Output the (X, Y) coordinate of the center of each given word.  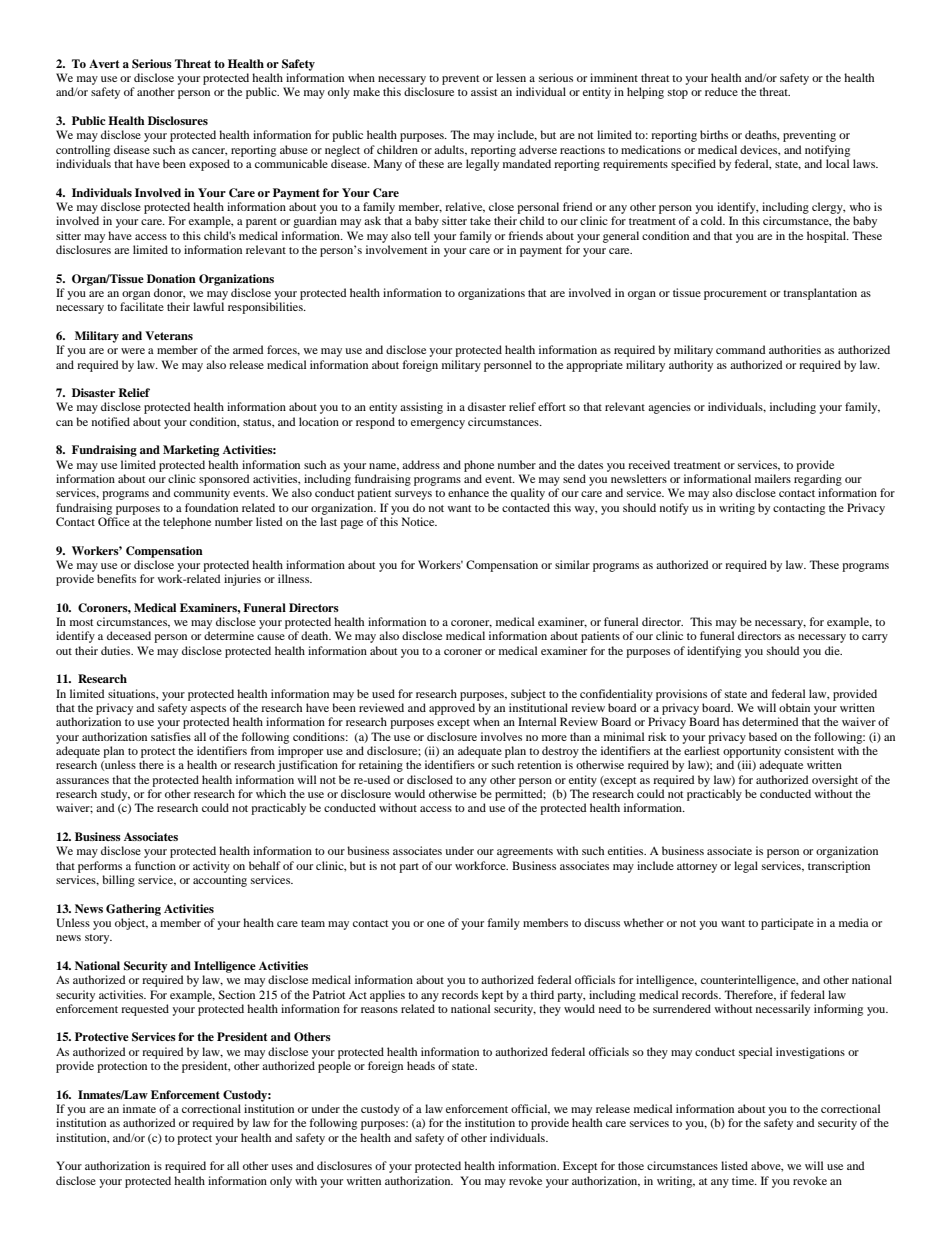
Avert (104, 63)
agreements (525, 853)
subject (528, 695)
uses (282, 1167)
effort (552, 406)
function (155, 865)
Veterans (169, 335)
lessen (511, 77)
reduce (721, 91)
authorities (795, 349)
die (833, 650)
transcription (839, 867)
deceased (129, 635)
